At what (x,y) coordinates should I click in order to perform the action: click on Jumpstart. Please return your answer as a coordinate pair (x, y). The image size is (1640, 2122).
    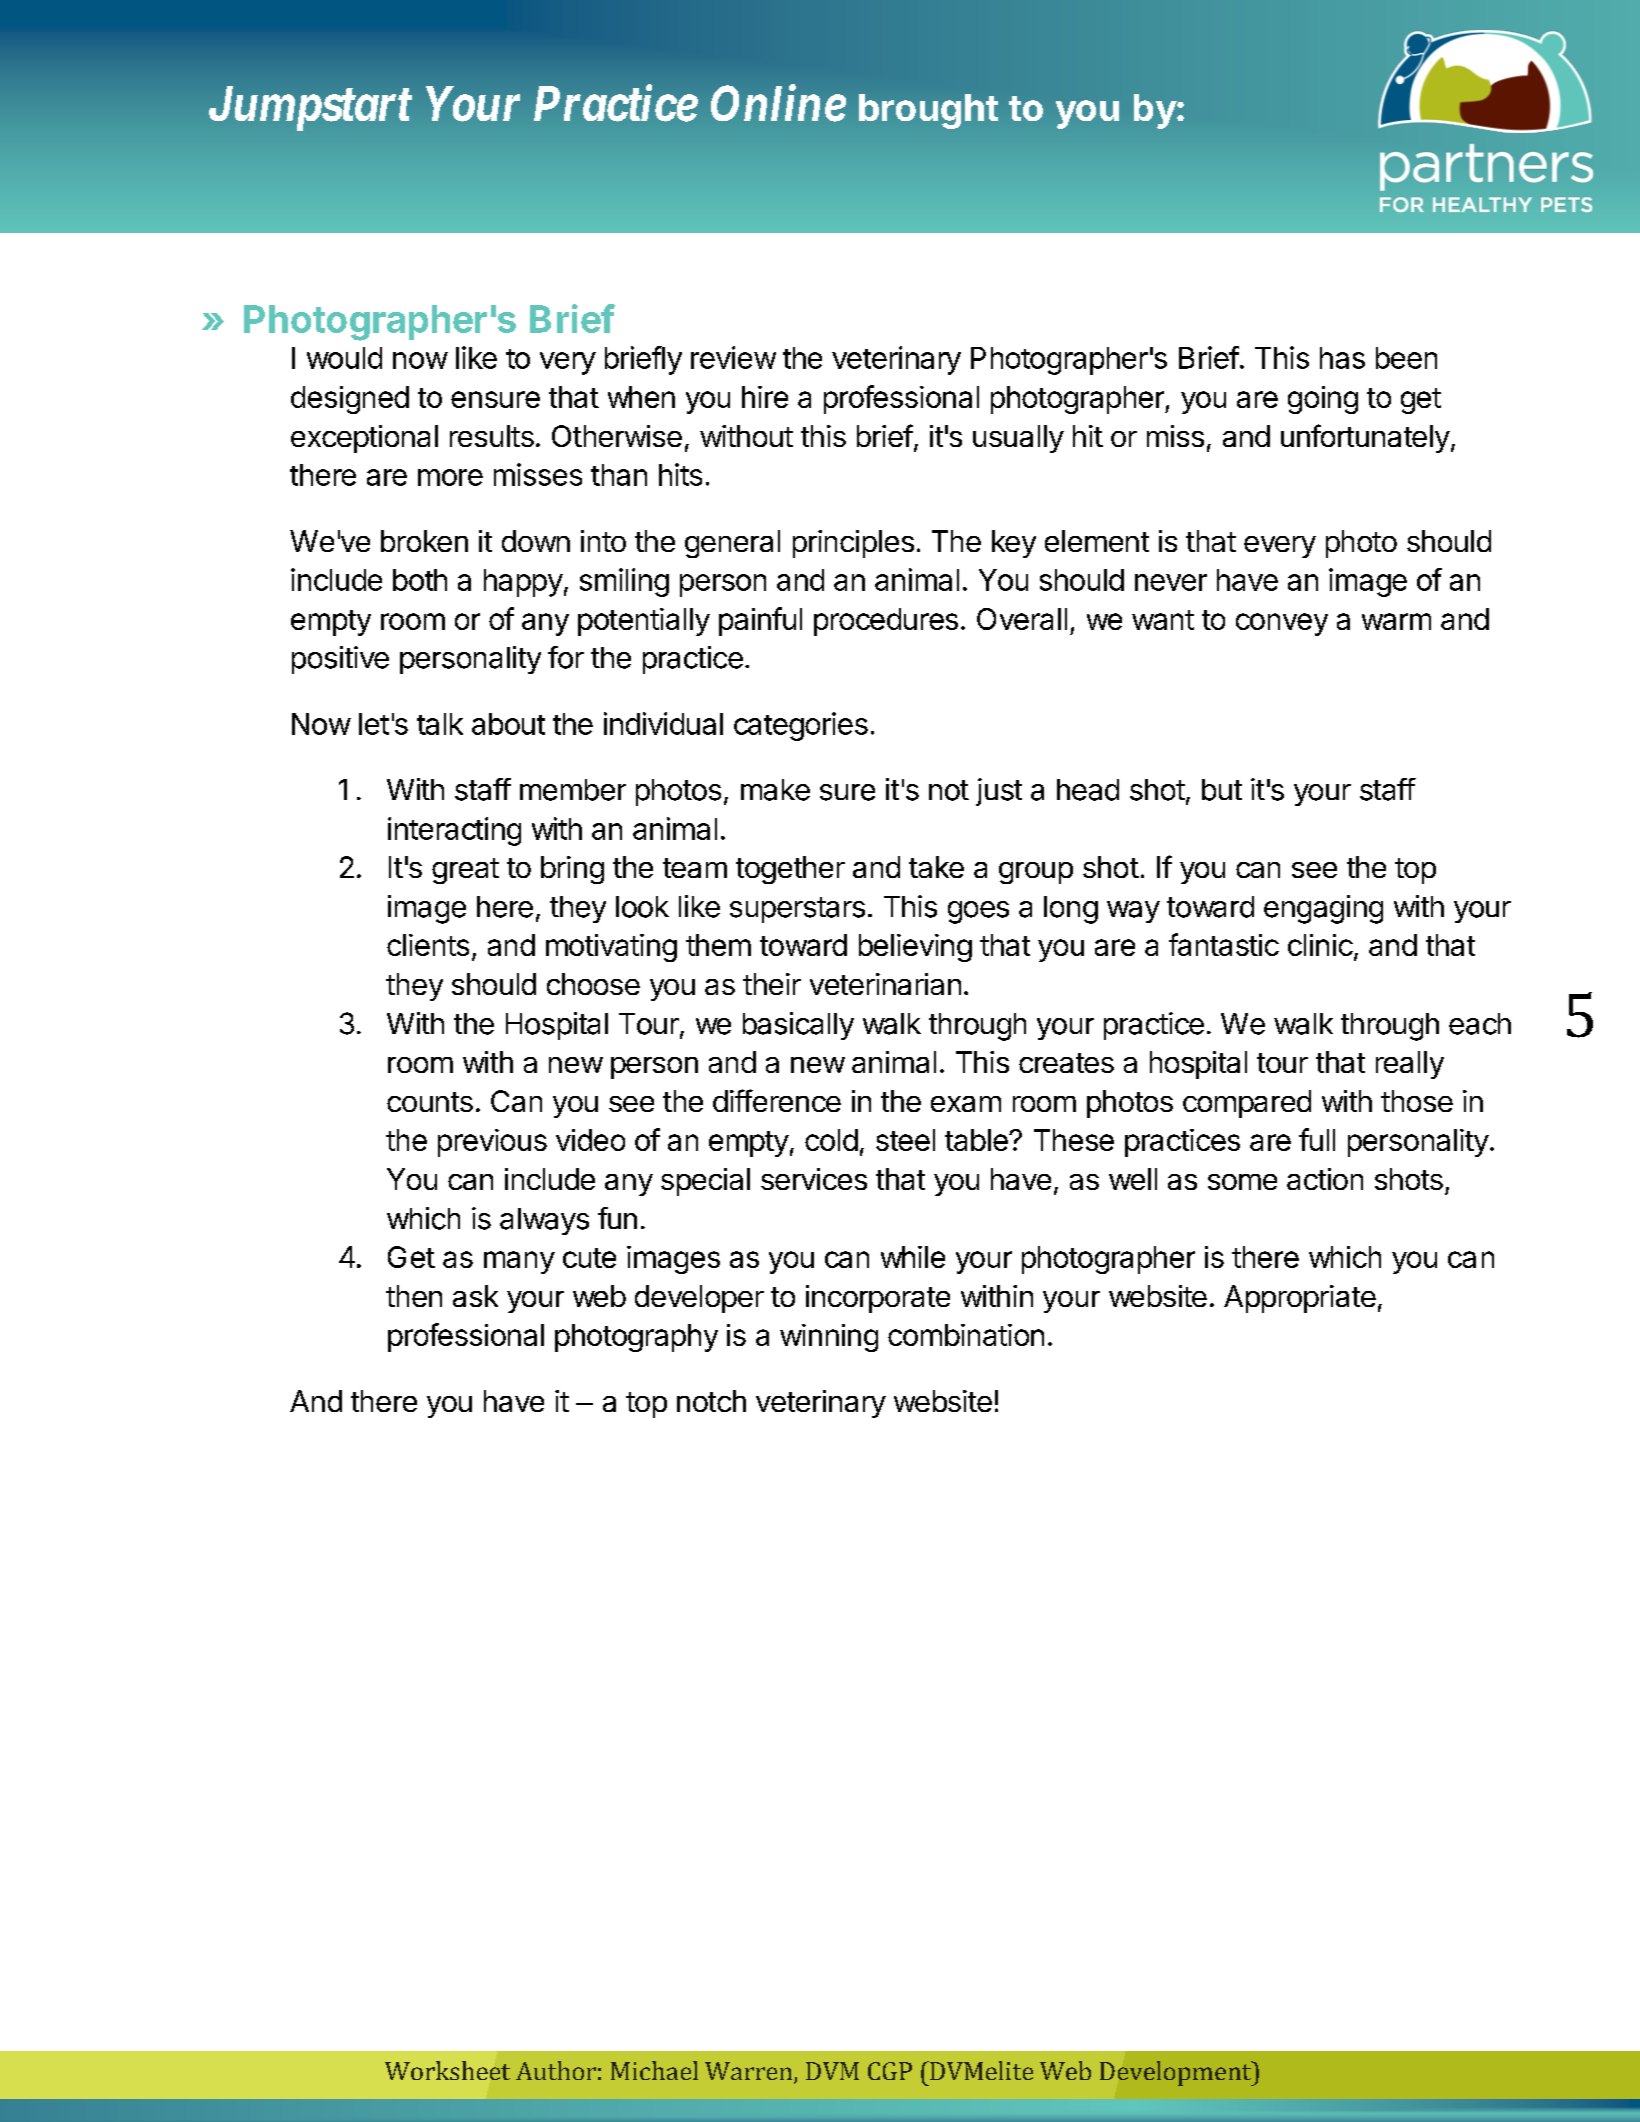
    Looking at the image, I should click on (310, 108).
